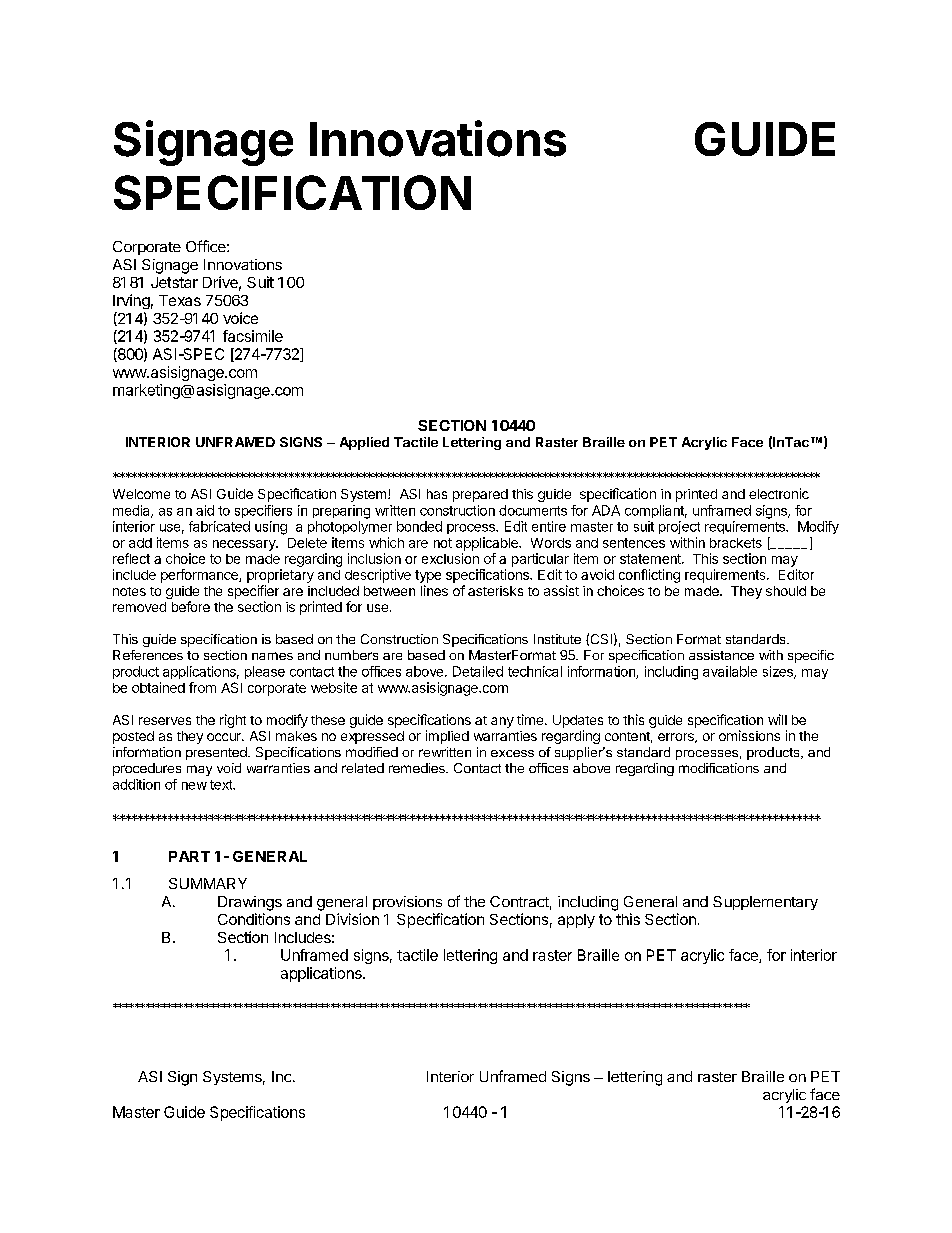 This image has height=1233, width=952. What do you see at coordinates (217, 753) in the image?
I see `presented` at bounding box center [217, 753].
